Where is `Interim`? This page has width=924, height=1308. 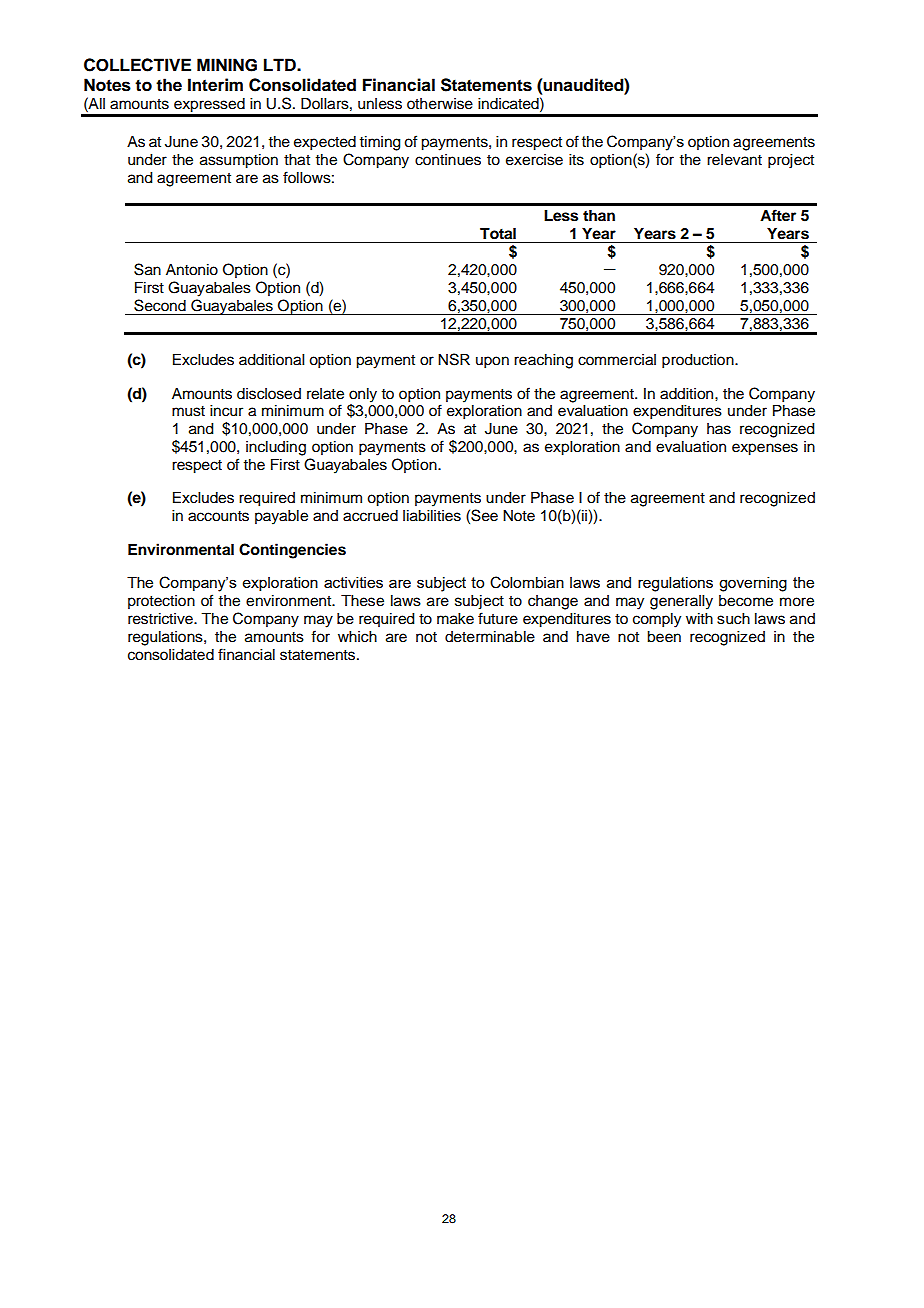 Interim is located at coordinates (215, 85).
